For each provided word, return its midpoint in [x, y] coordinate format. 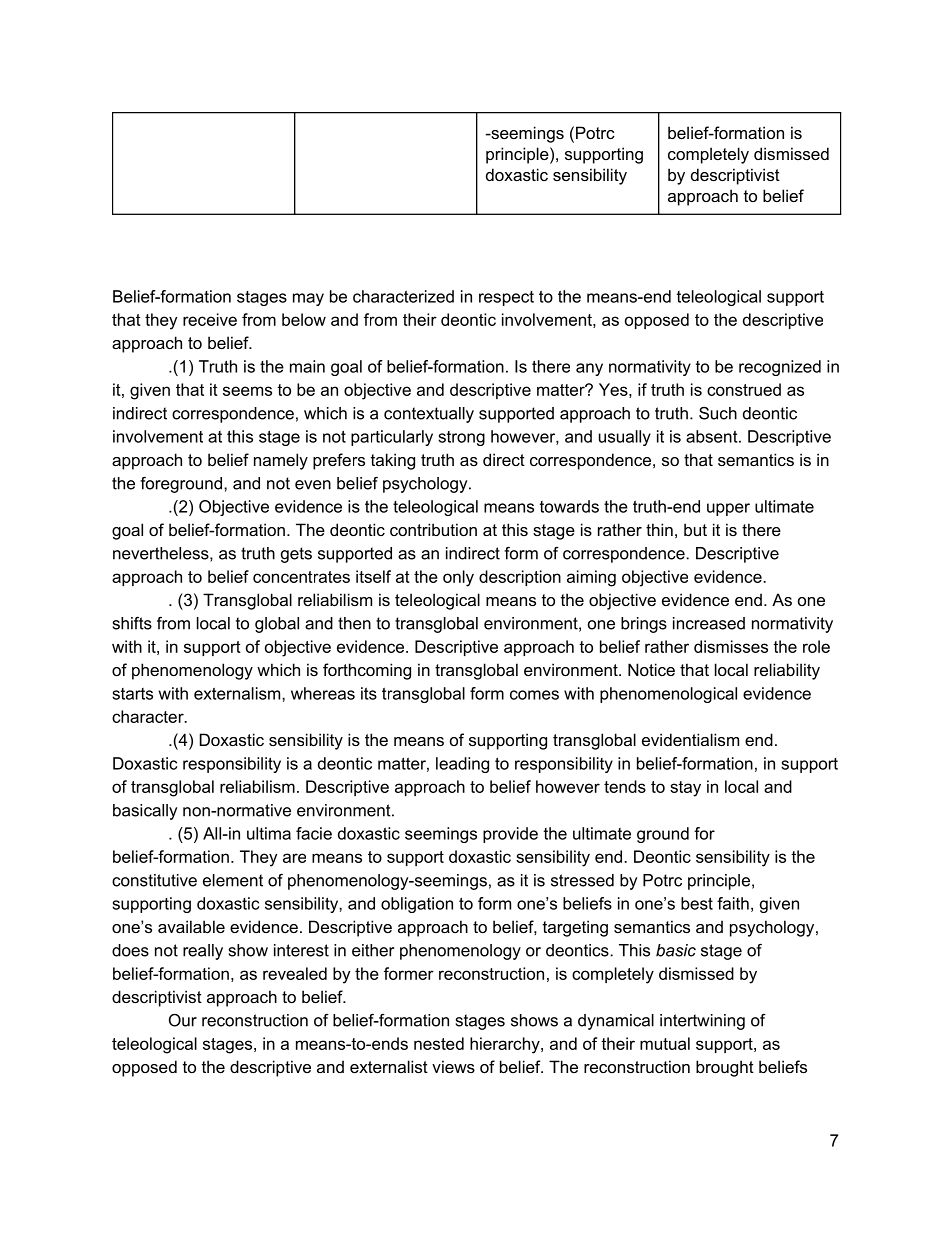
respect [506, 298]
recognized [780, 368]
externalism [238, 693]
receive [210, 319]
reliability [787, 671]
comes [534, 695]
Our [183, 1020]
